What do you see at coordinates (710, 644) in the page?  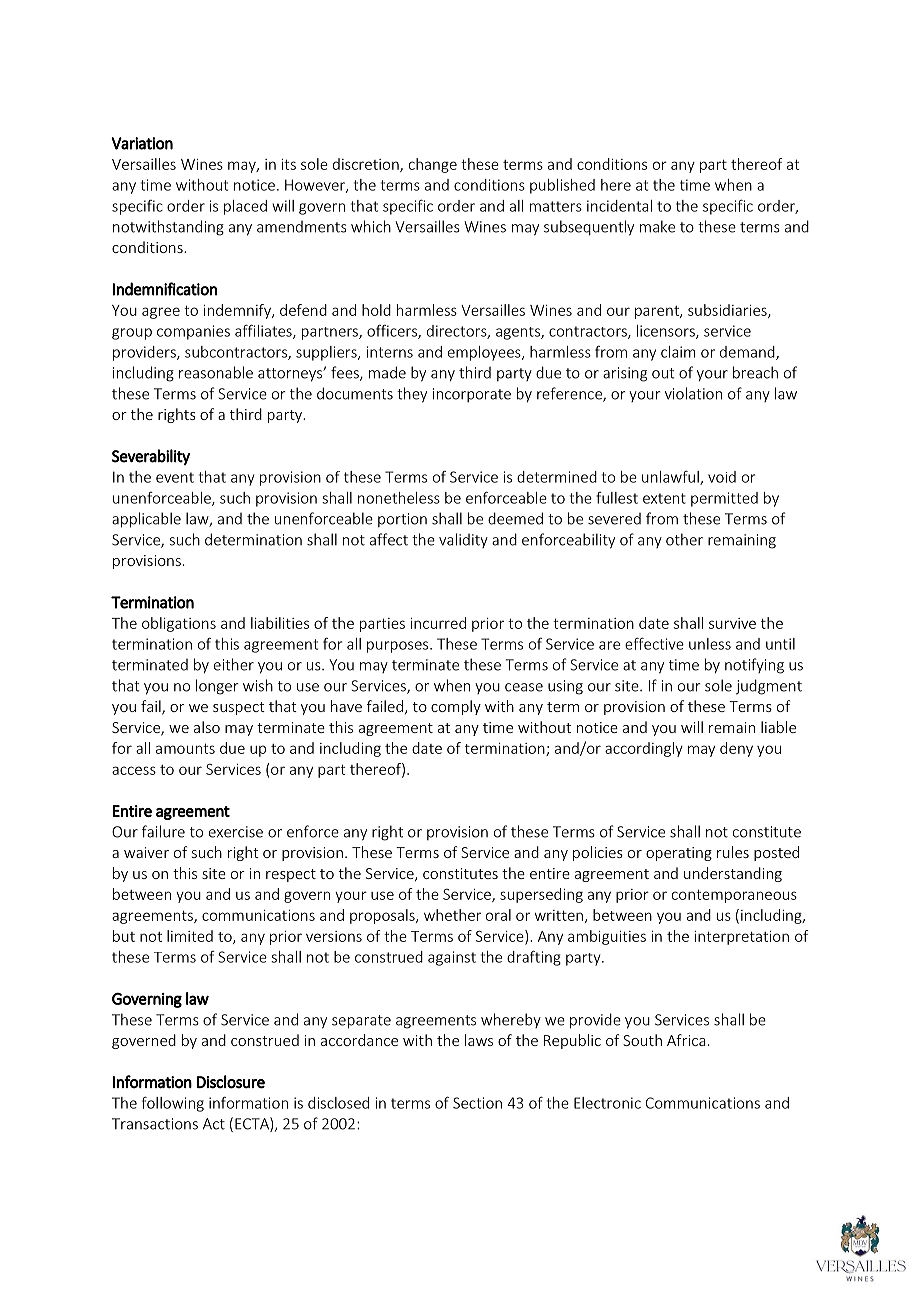 I see `unless` at bounding box center [710, 644].
